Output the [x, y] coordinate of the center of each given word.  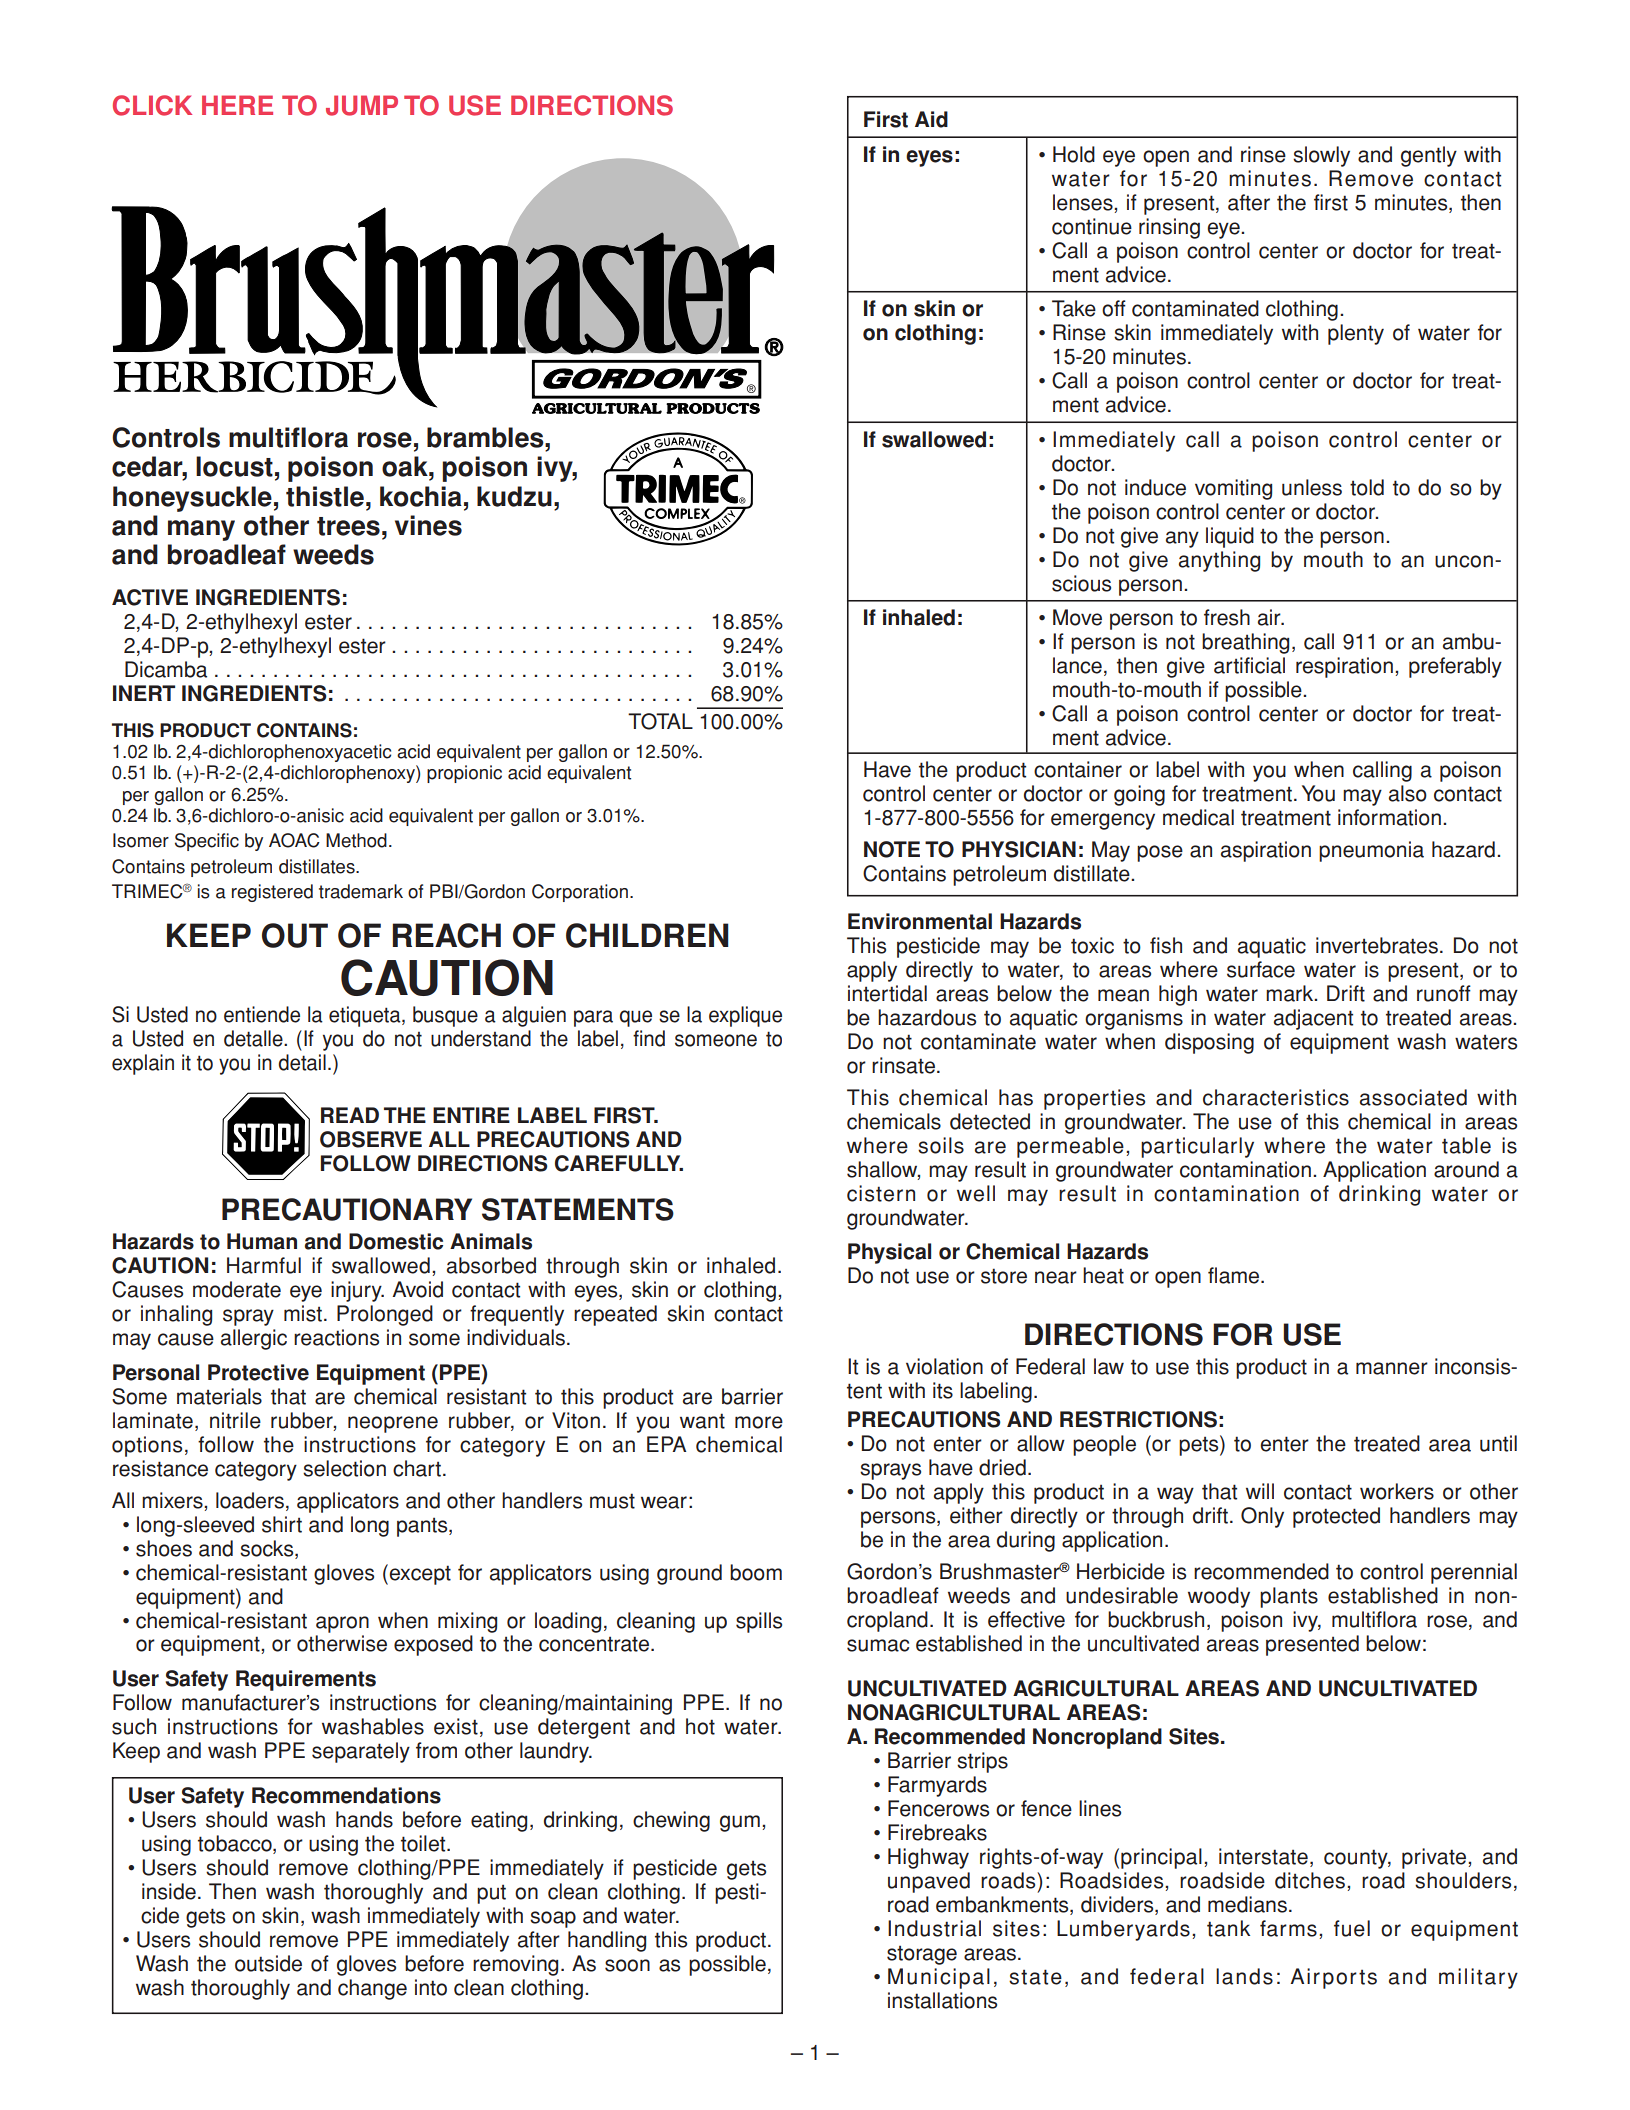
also [1408, 793]
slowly [1321, 156]
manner [1392, 1368]
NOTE [892, 849]
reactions [336, 1337]
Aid [931, 119]
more [759, 1422]
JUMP [362, 105]
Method [356, 840]
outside [268, 1963]
